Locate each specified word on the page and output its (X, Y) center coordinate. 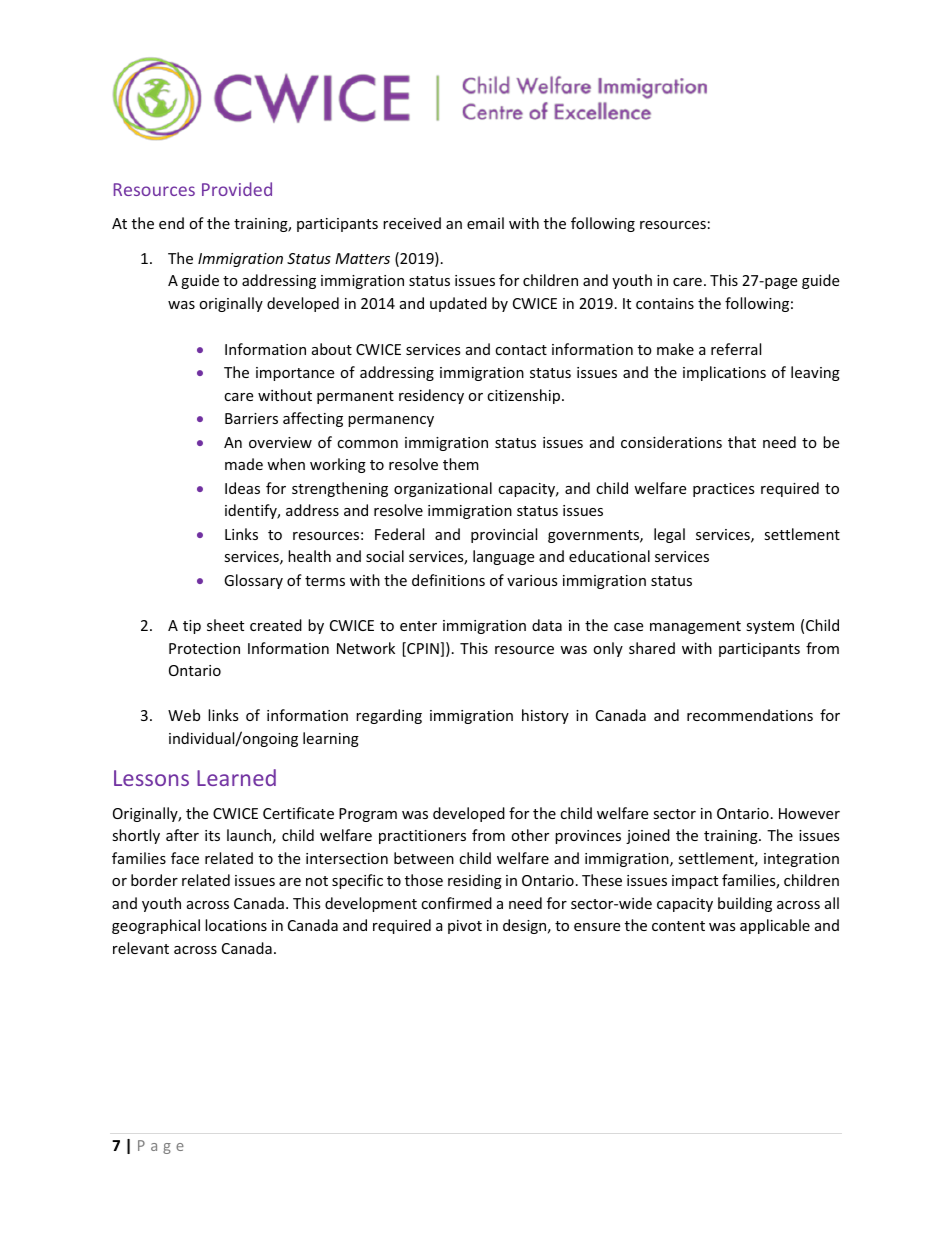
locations (236, 925)
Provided (237, 189)
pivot (465, 927)
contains (665, 303)
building (745, 904)
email (485, 223)
